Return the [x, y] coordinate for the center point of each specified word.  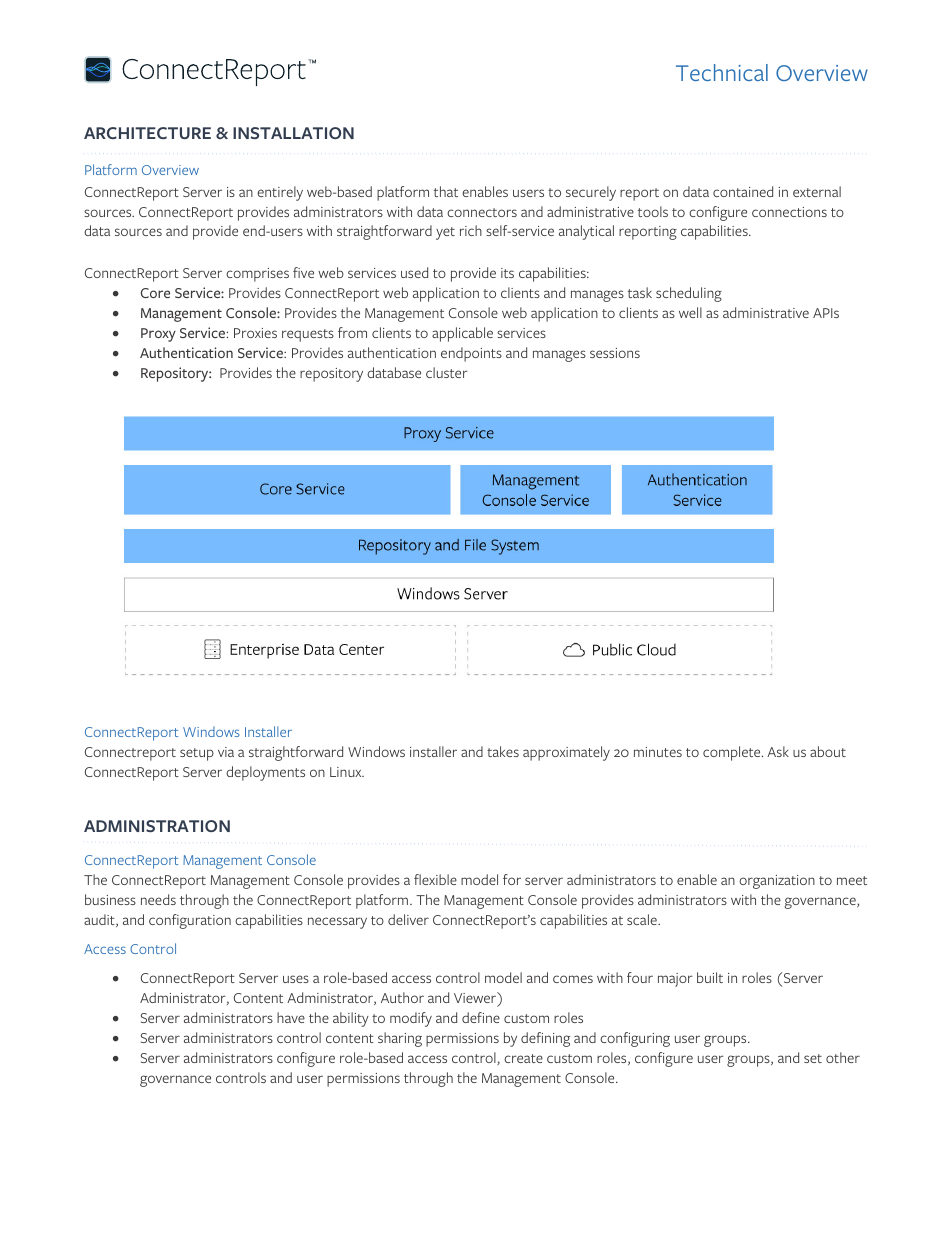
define [481, 1017]
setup [197, 754]
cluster [447, 372]
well [690, 312]
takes [503, 751]
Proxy [158, 335]
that [446, 191]
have [291, 1017]
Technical [722, 72]
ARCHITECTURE [147, 133]
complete [733, 753]
